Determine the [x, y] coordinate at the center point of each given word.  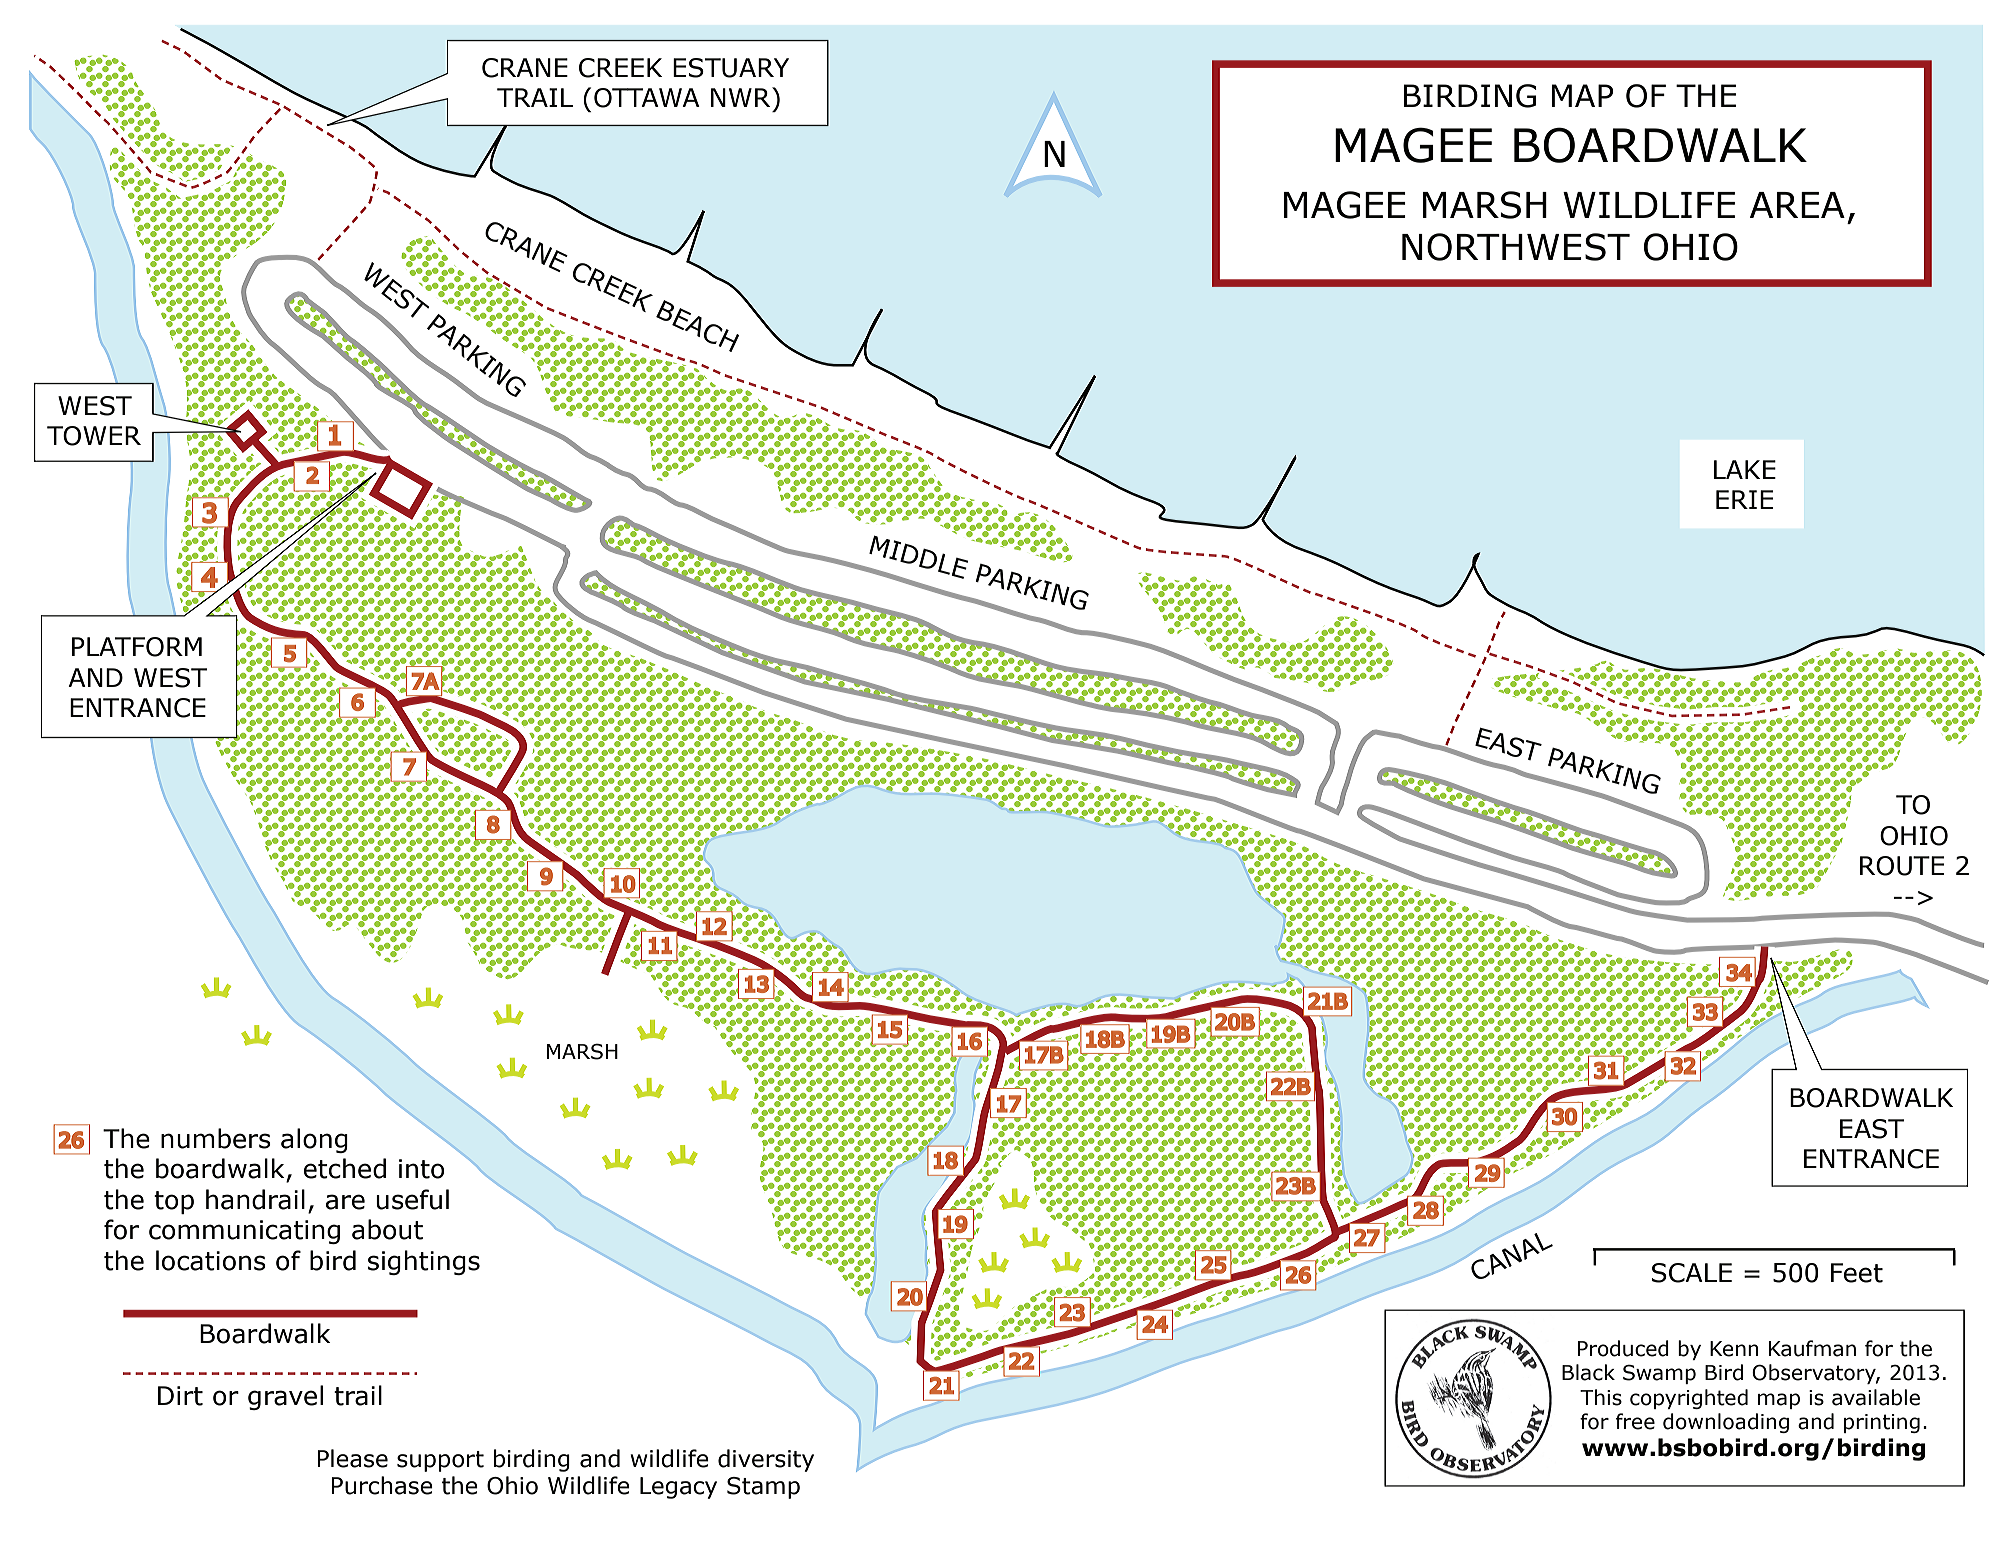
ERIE [1744, 499]
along [314, 1140]
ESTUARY [731, 68]
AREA [1797, 205]
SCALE [1692, 1273]
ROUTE [1902, 866]
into [421, 1169]
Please [352, 1458]
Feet [1857, 1273]
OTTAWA [647, 98]
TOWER [94, 436]
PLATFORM [137, 647]
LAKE [1745, 469]
